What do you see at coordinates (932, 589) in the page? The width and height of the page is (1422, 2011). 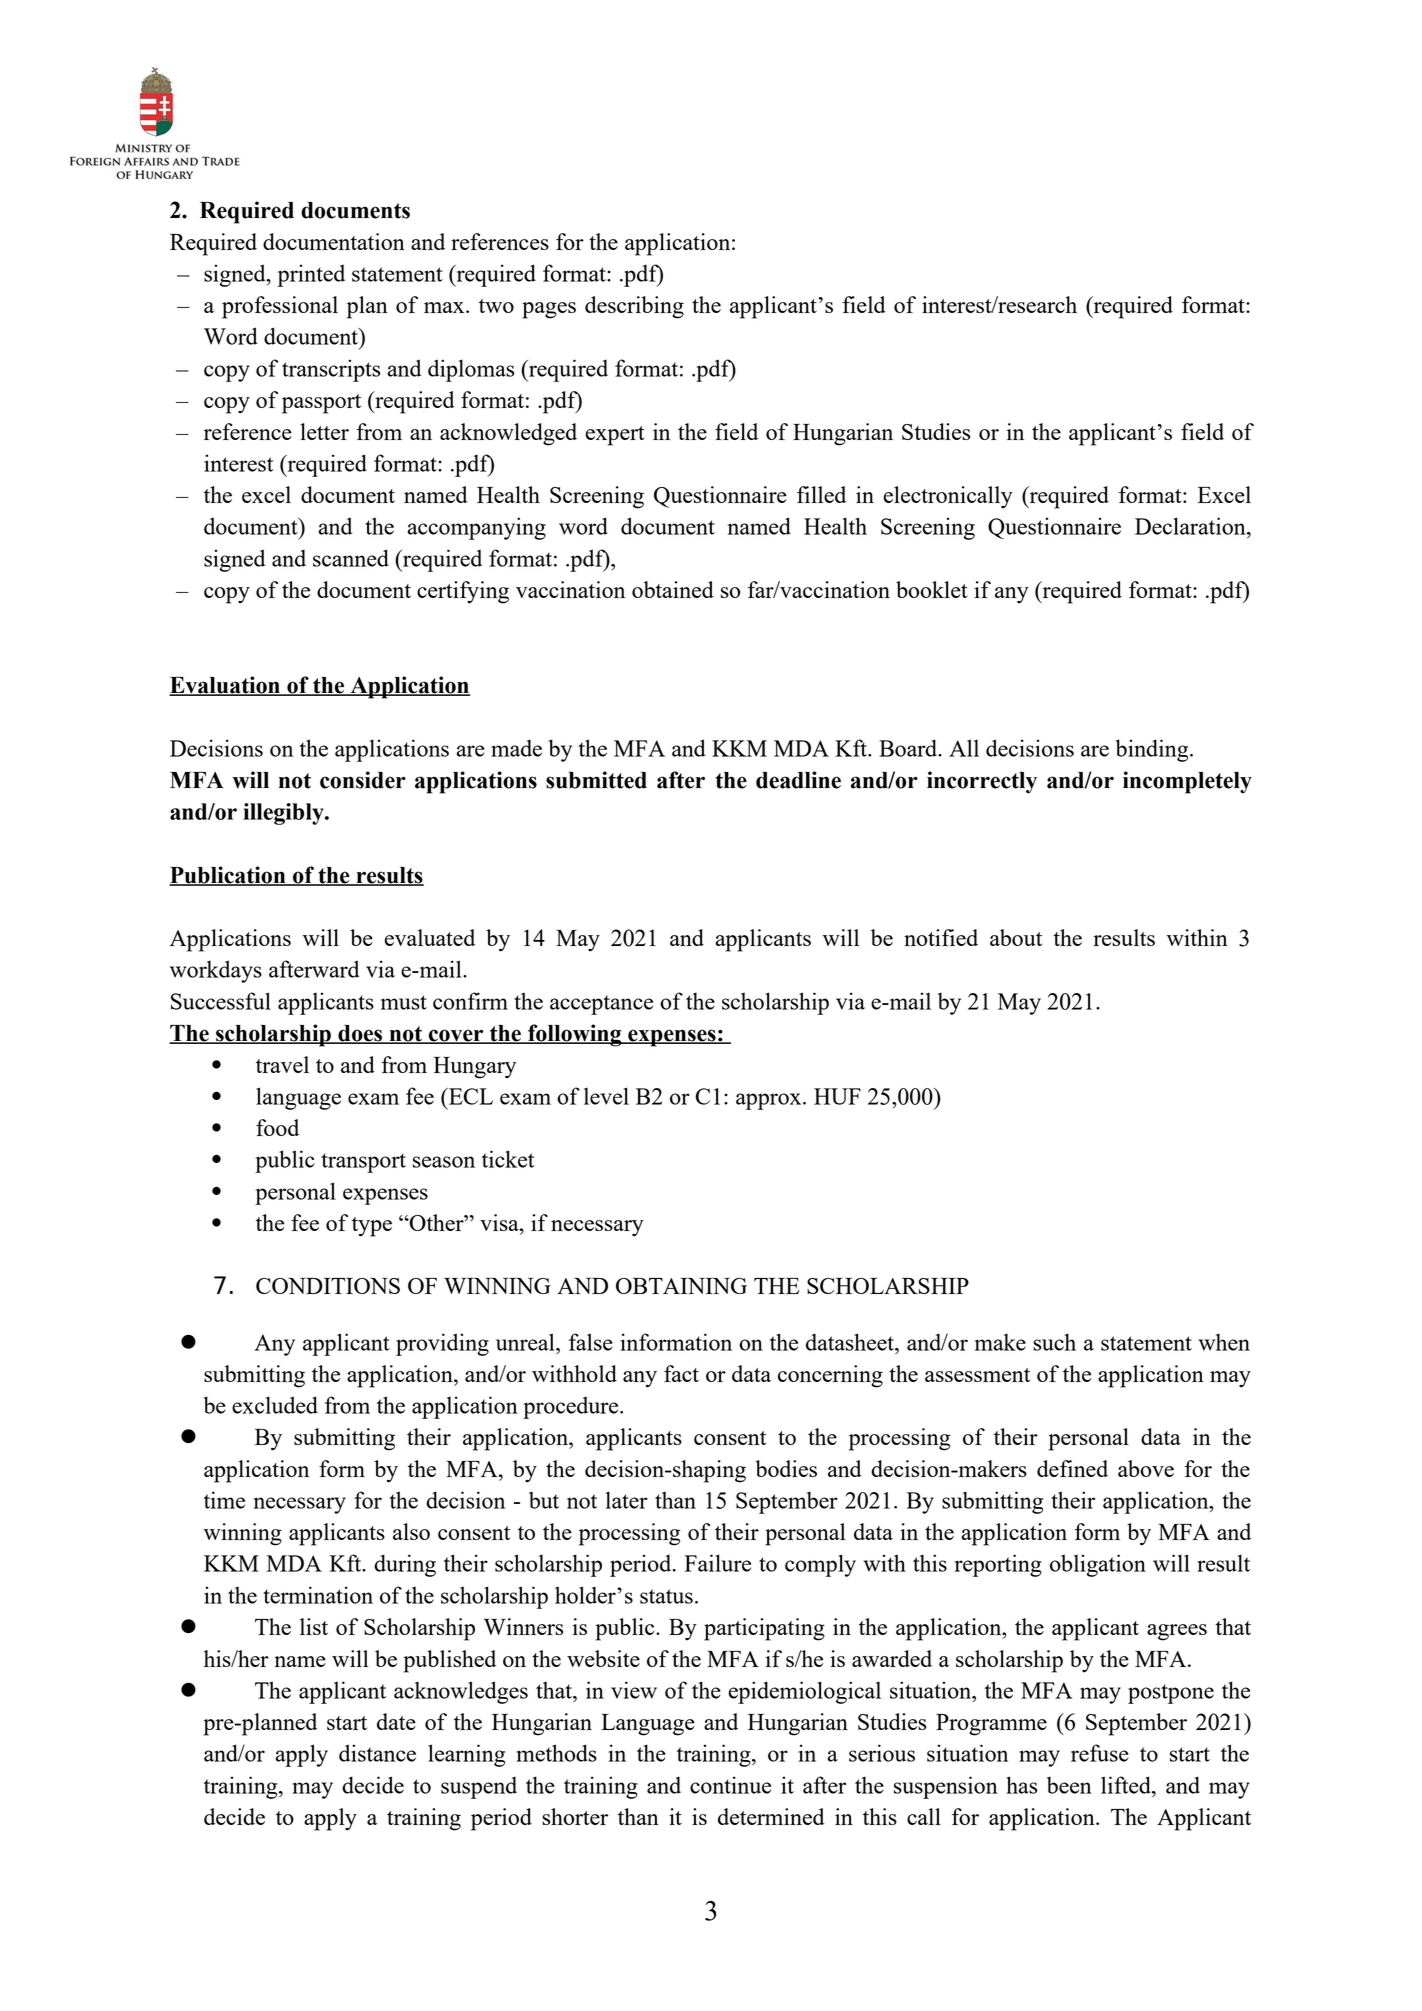 I see `booklet` at bounding box center [932, 589].
